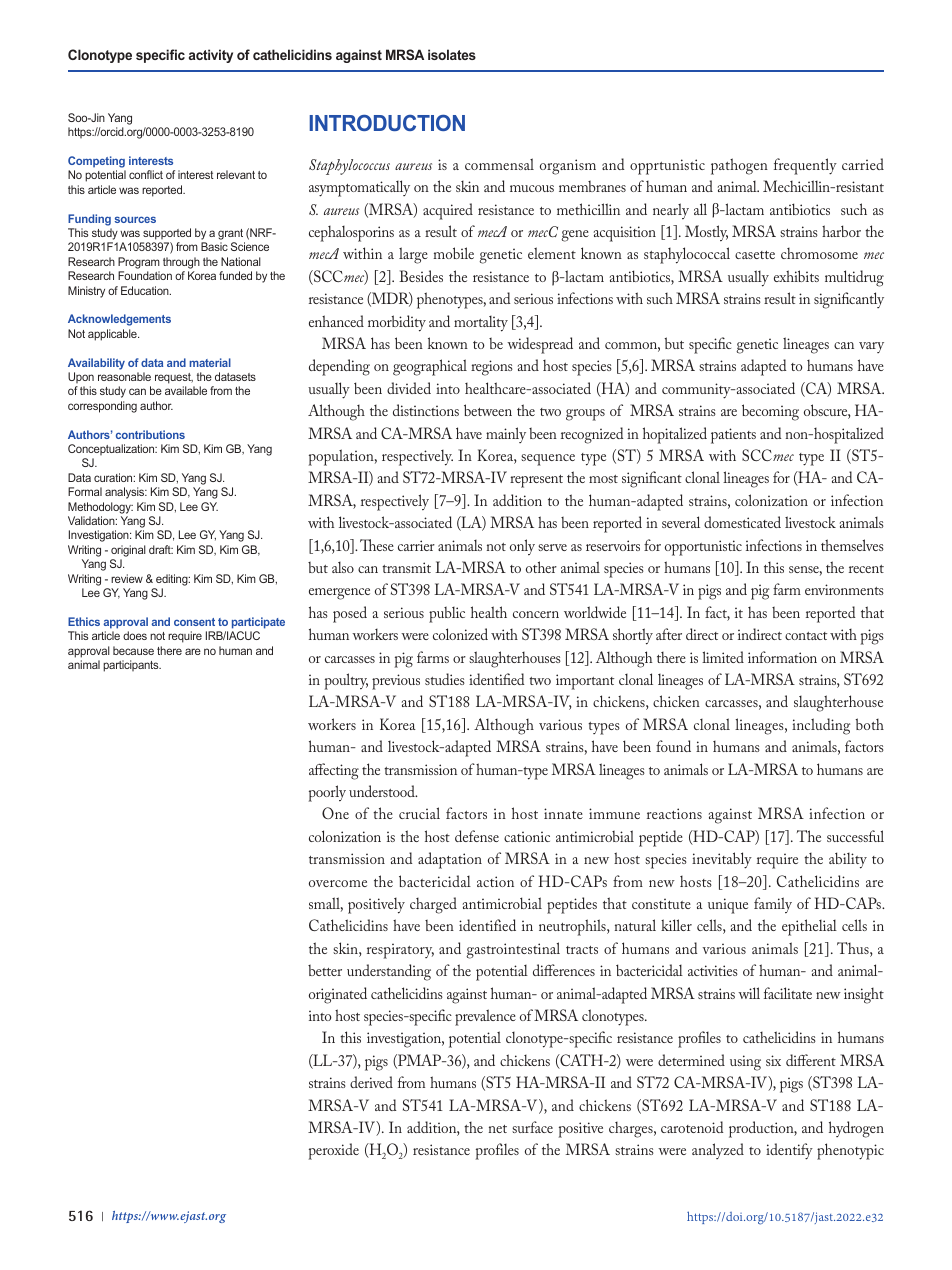  What do you see at coordinates (742, 522) in the screenshot?
I see `domesticated` at bounding box center [742, 522].
